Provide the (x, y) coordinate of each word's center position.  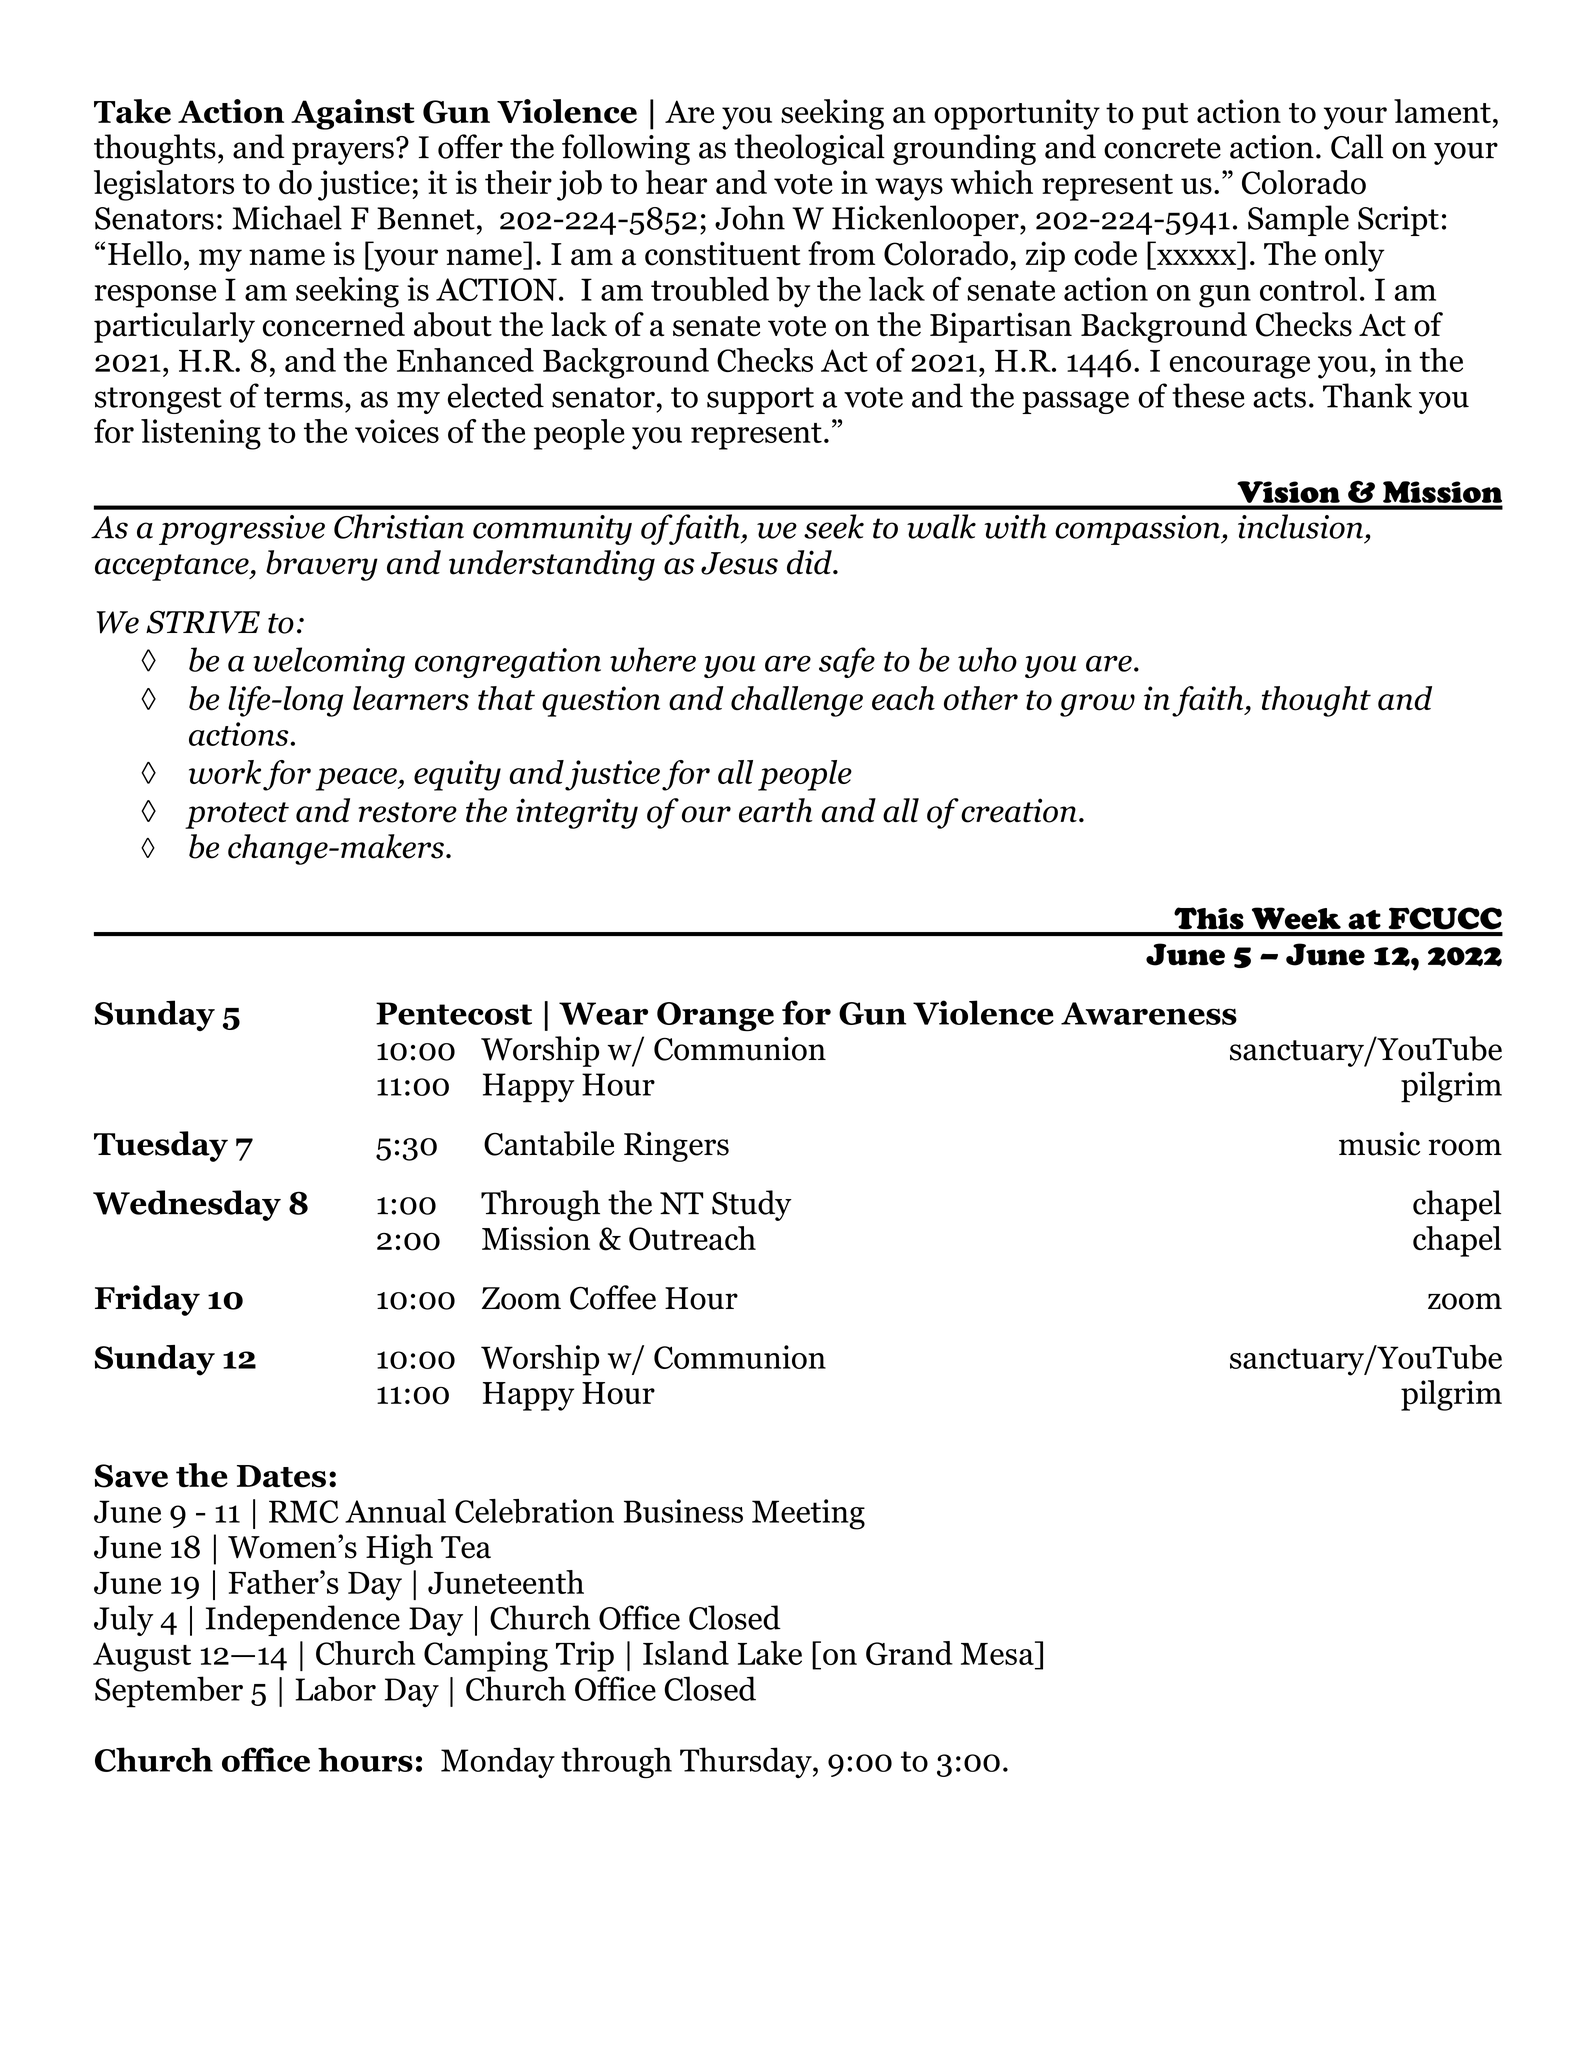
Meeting (808, 1514)
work (225, 772)
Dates (281, 1476)
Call (1357, 146)
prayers (343, 153)
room (1465, 1147)
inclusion (1300, 526)
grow (1097, 705)
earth (776, 810)
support (760, 400)
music (1379, 1144)
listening (201, 434)
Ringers (676, 1147)
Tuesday (161, 1146)
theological (809, 149)
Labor (335, 1688)
